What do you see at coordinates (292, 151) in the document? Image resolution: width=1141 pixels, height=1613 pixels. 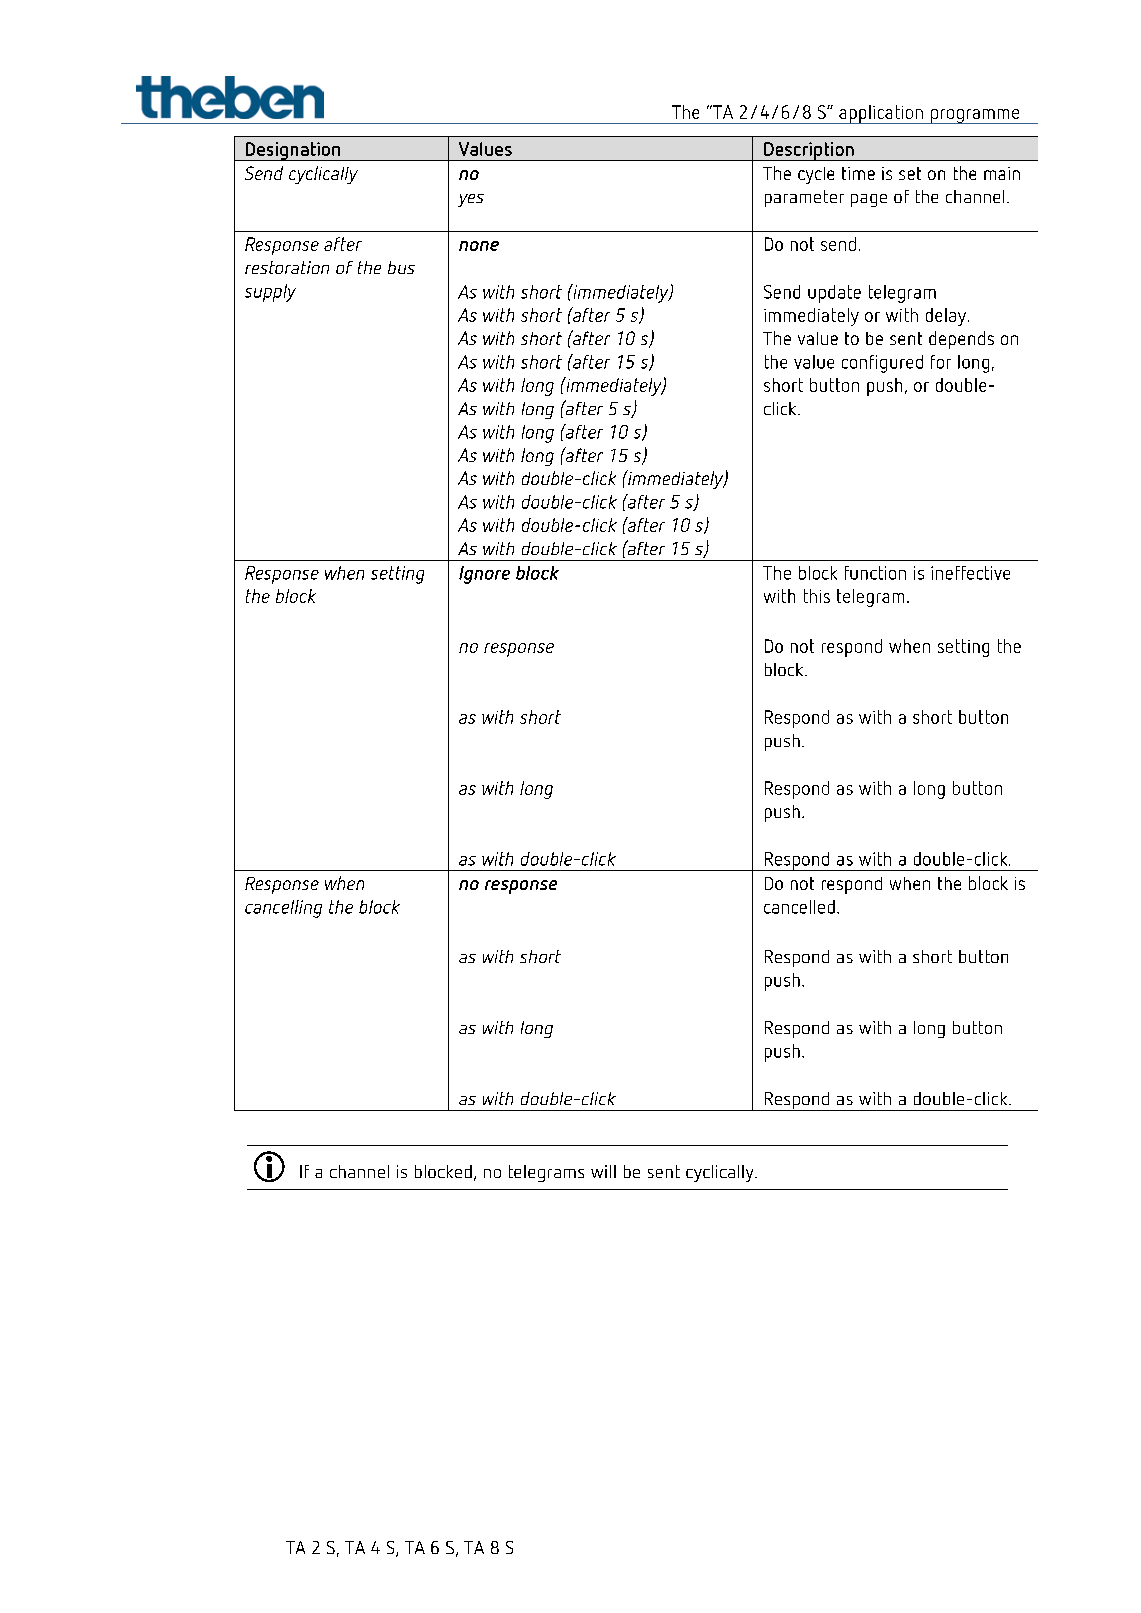 I see `Designation` at bounding box center [292, 151].
